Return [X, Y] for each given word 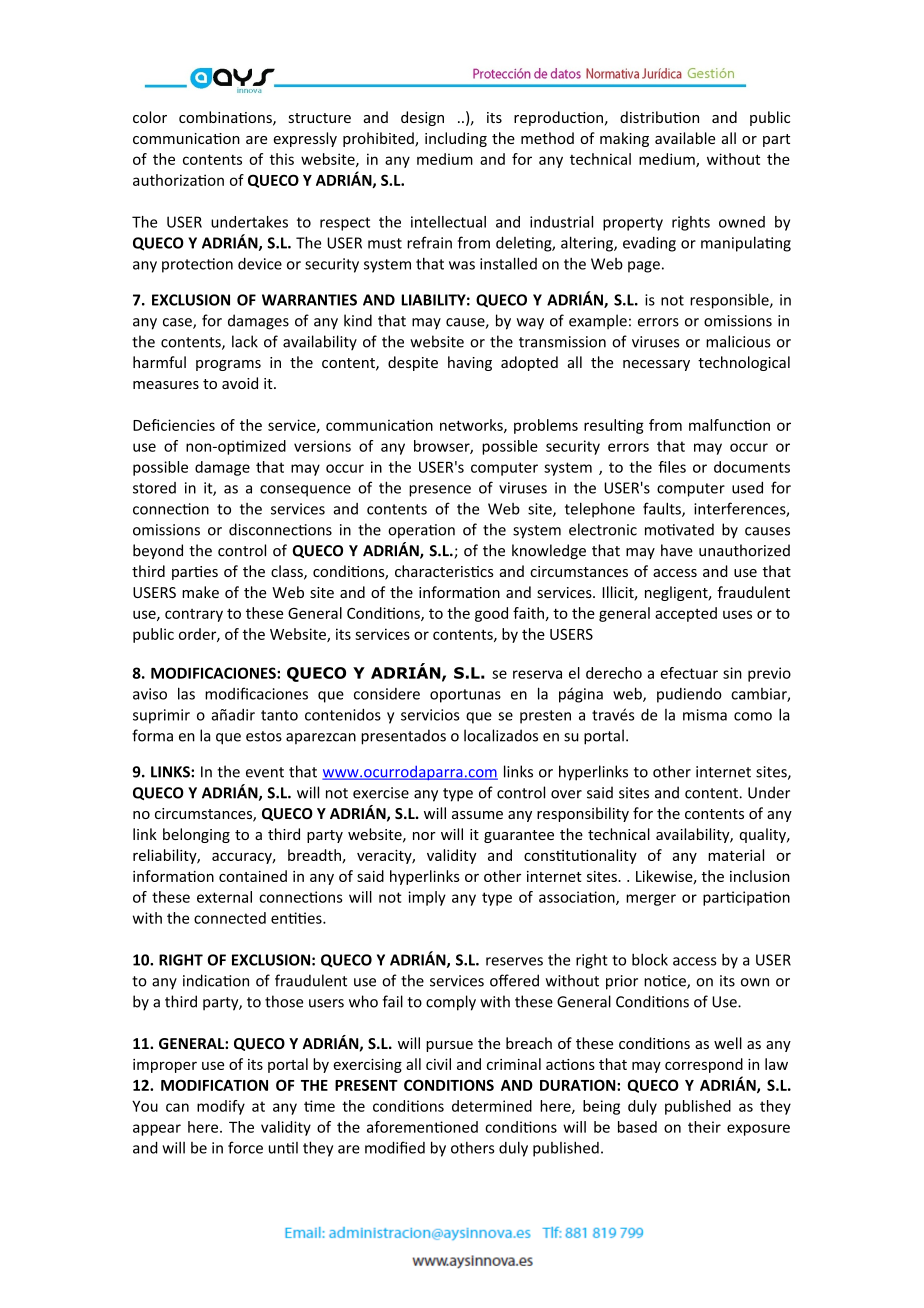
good [491, 614]
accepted [686, 614]
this [282, 159]
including [456, 139]
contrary [194, 615]
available [685, 138]
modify [221, 1107]
